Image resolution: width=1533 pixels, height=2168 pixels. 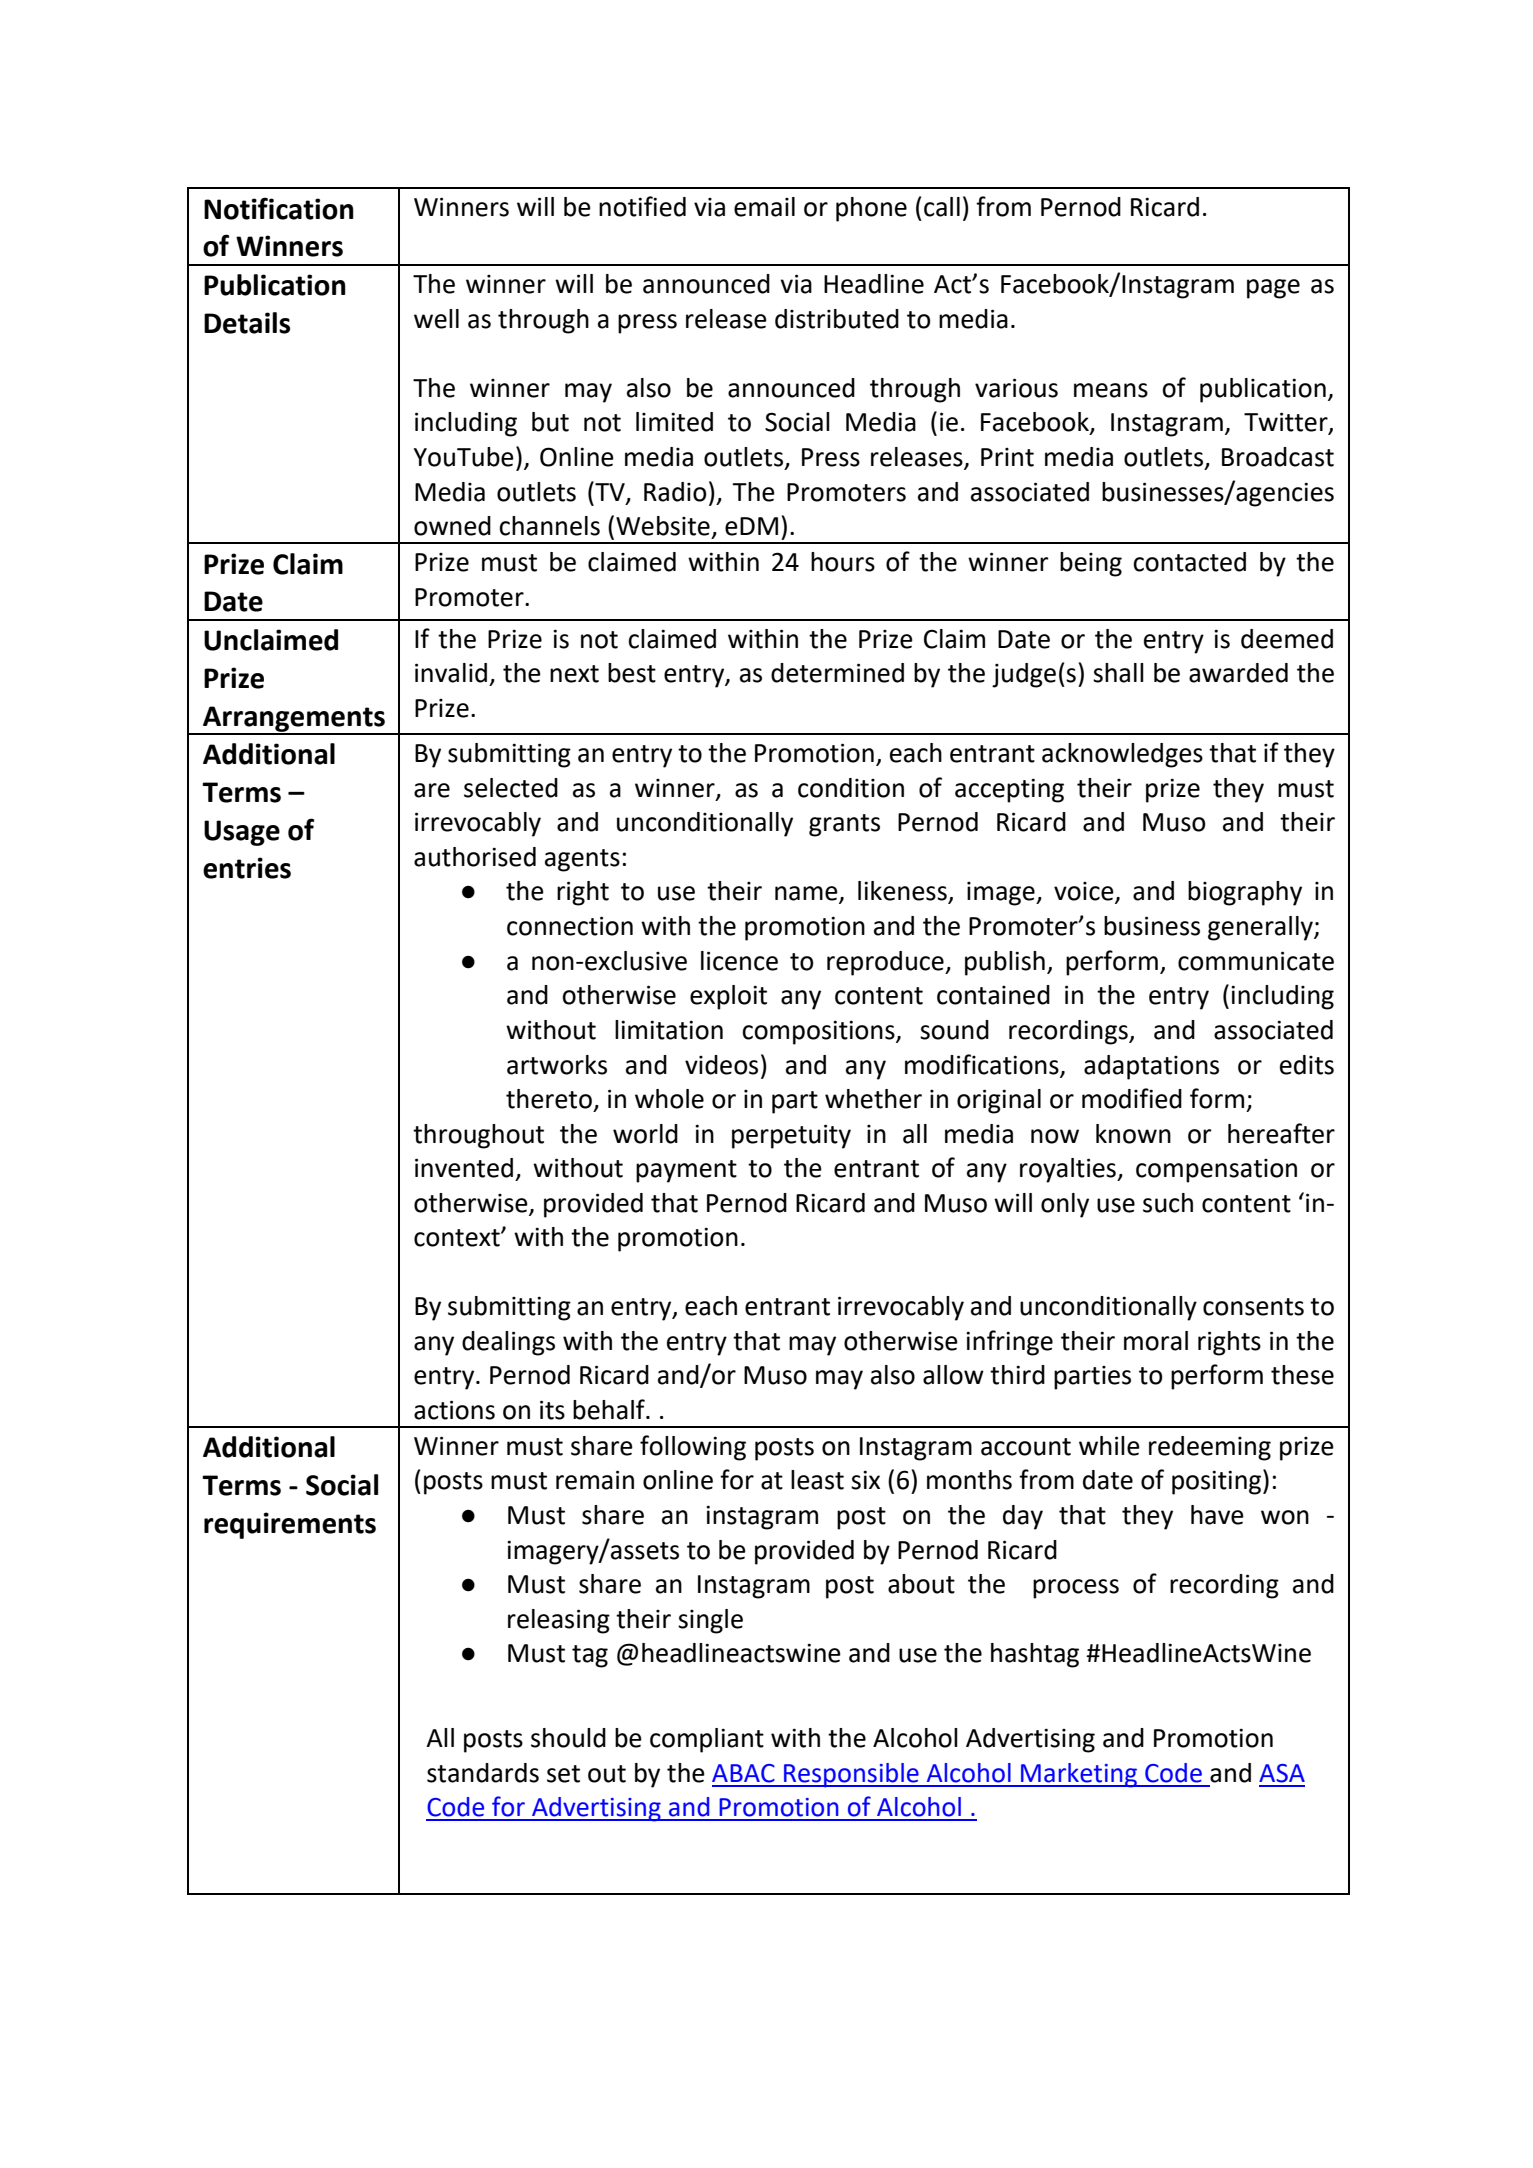 I want to click on invalid, so click(x=451, y=673).
